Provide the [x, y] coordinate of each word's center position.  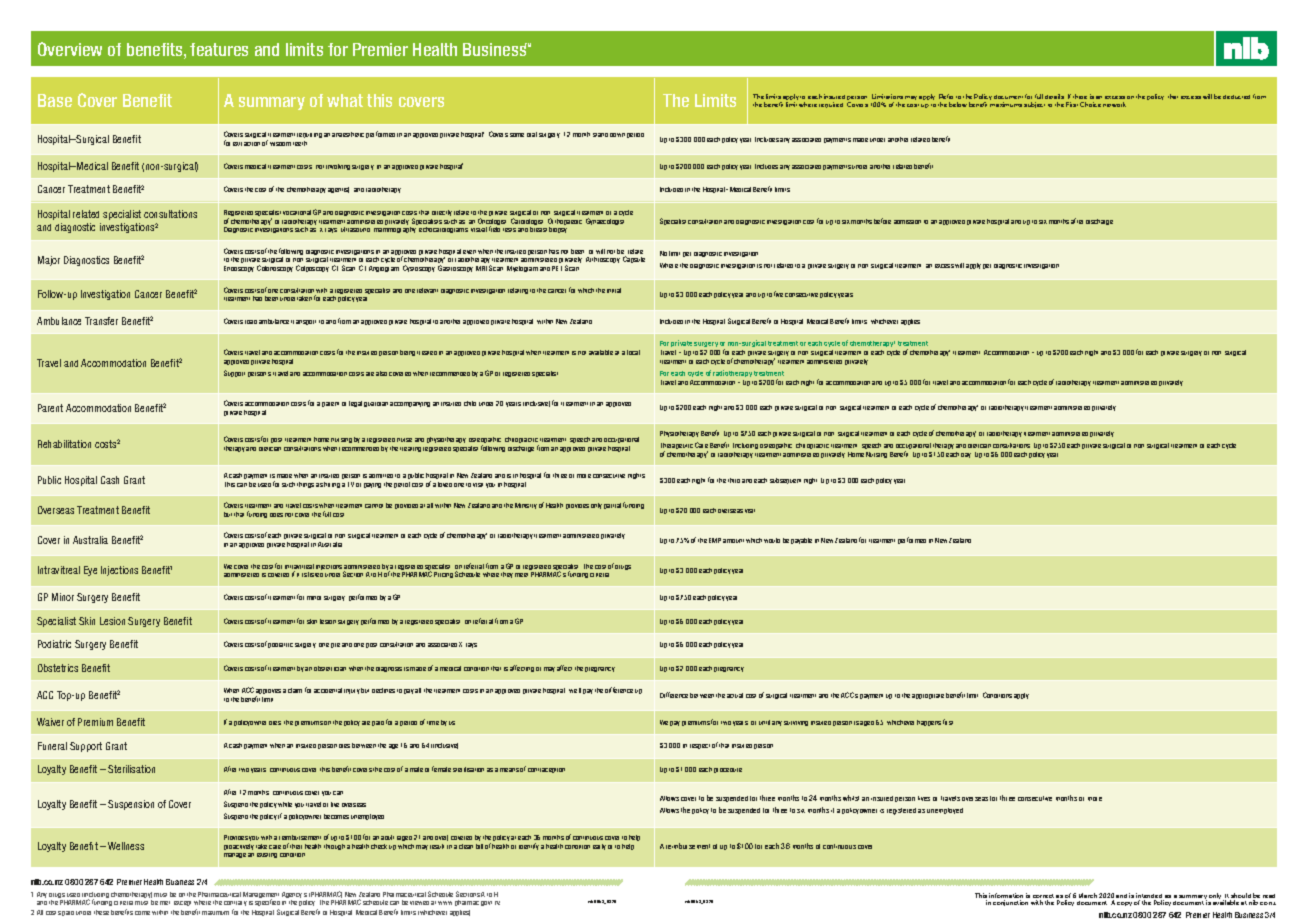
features [219, 49]
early [599, 847]
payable [801, 541]
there [1080, 96]
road [251, 322]
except [182, 903]
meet [521, 575]
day [966, 455]
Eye [90, 571]
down [617, 135]
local [633, 352]
